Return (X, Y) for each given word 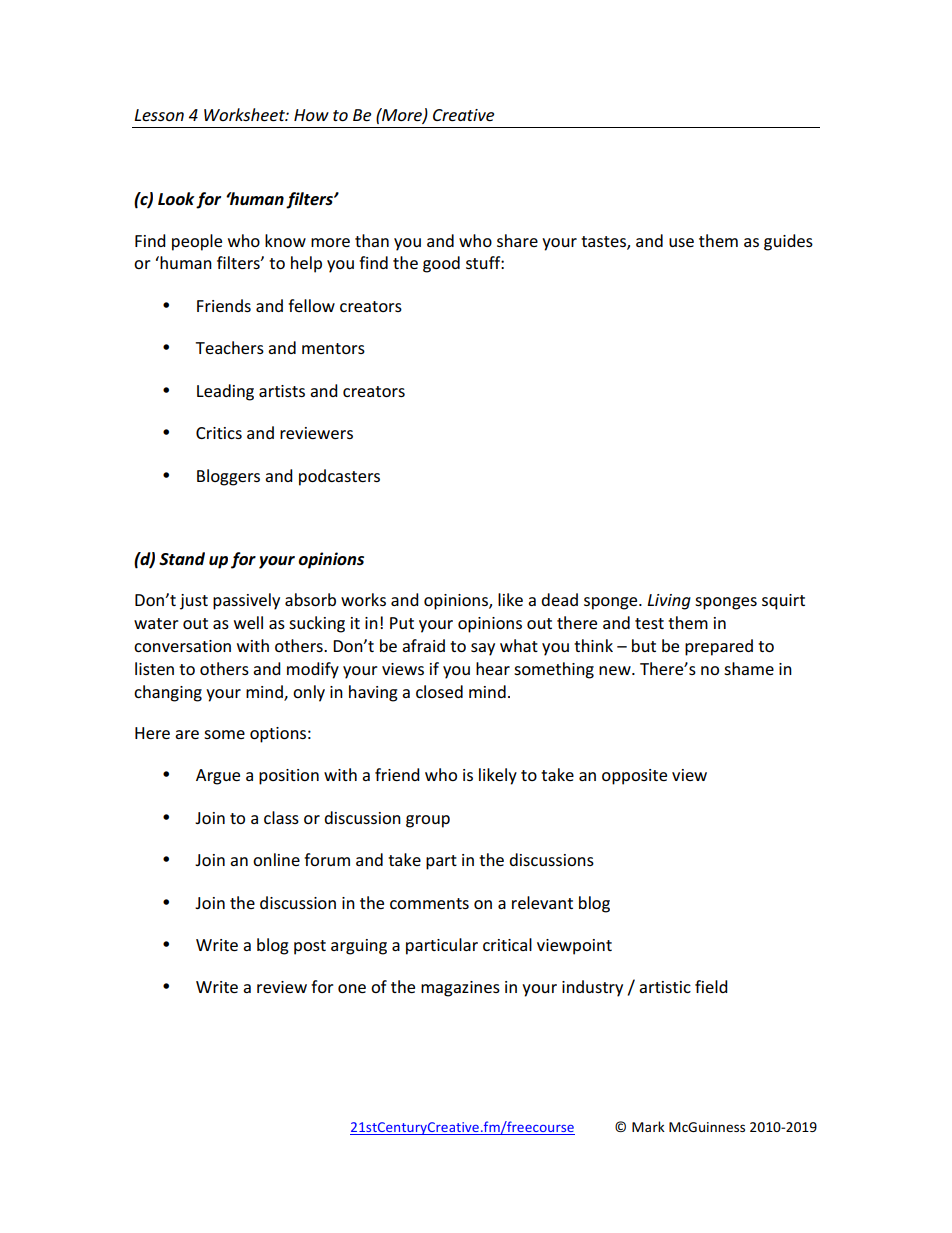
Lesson (159, 115)
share (517, 240)
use (681, 242)
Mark (648, 1126)
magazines (460, 989)
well (248, 622)
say (483, 649)
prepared (719, 647)
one (352, 988)
